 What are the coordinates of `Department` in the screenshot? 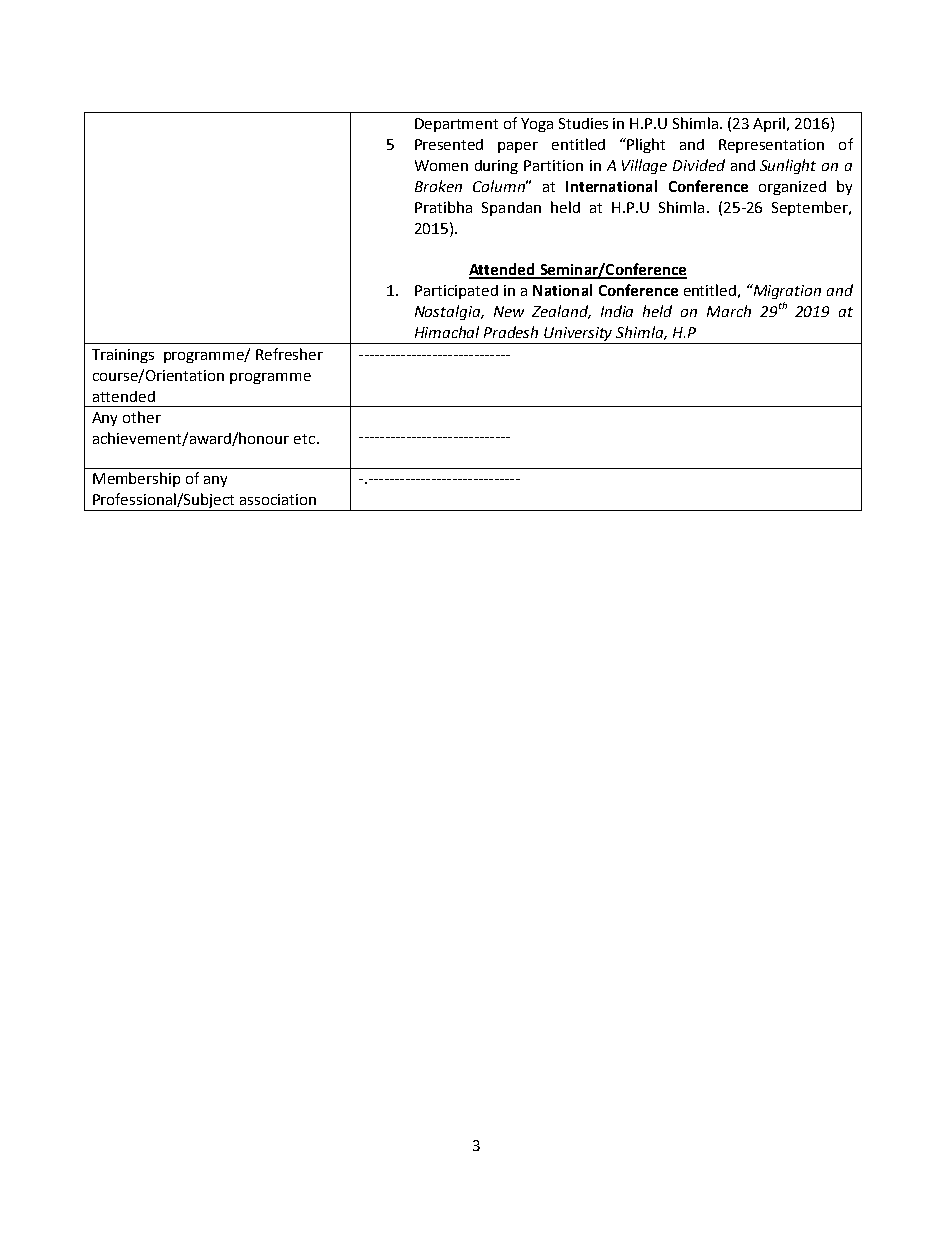 It's located at (456, 125).
